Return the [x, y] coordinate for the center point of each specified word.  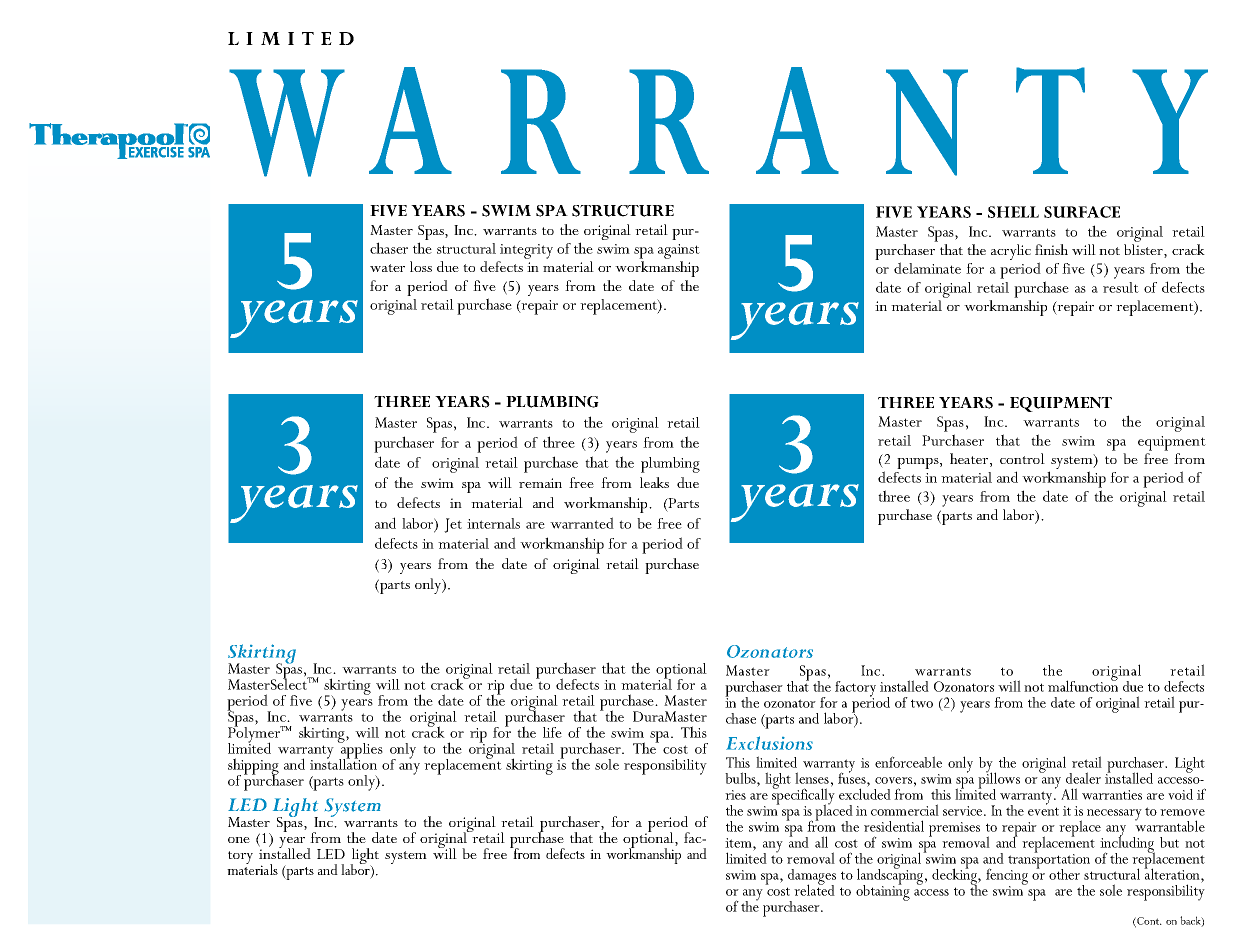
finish [1051, 249]
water [387, 268]
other [1064, 874]
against [679, 251]
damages [811, 878]
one [239, 840]
